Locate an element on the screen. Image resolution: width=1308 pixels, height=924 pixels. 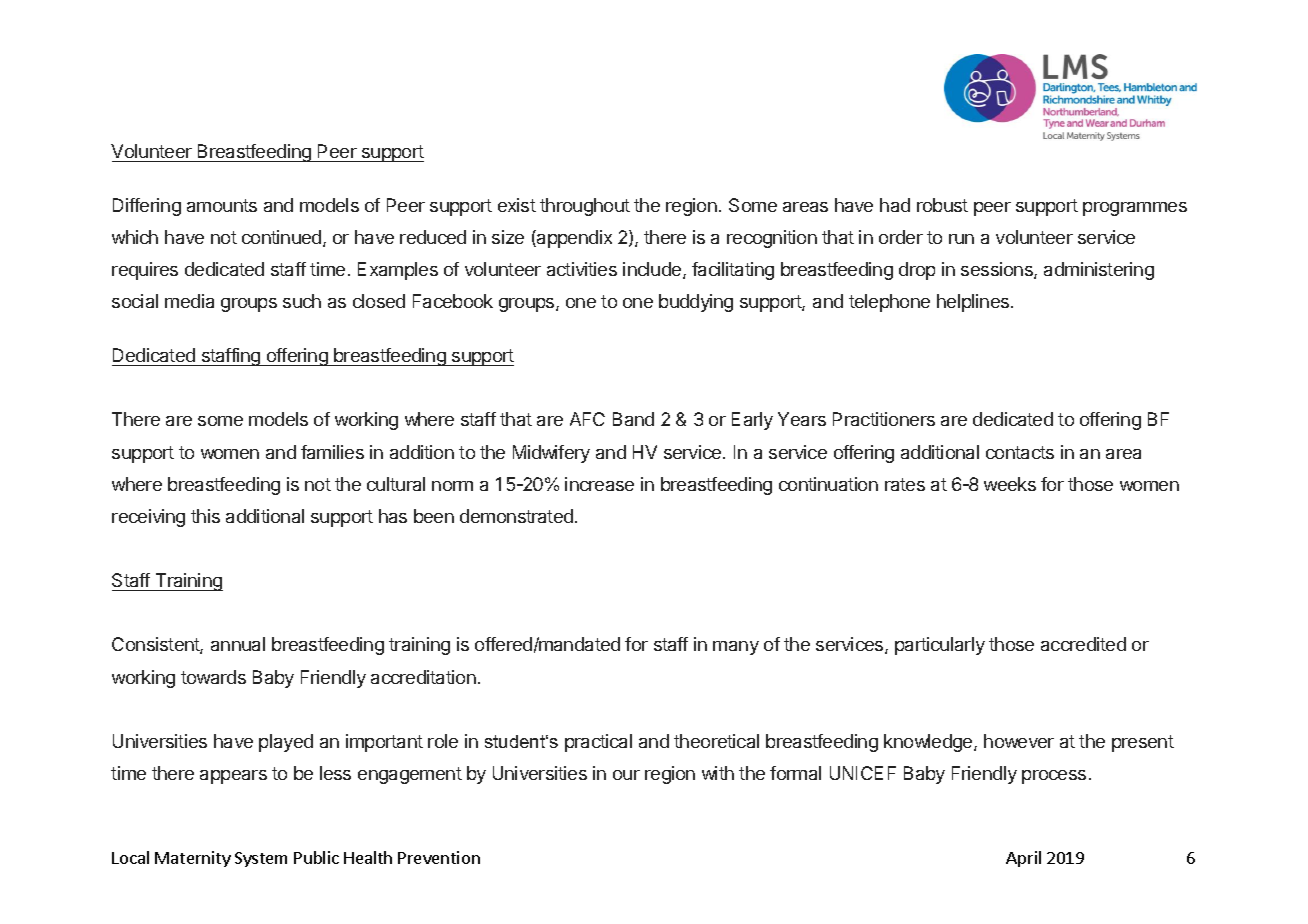
accredited is located at coordinates (1083, 644).
